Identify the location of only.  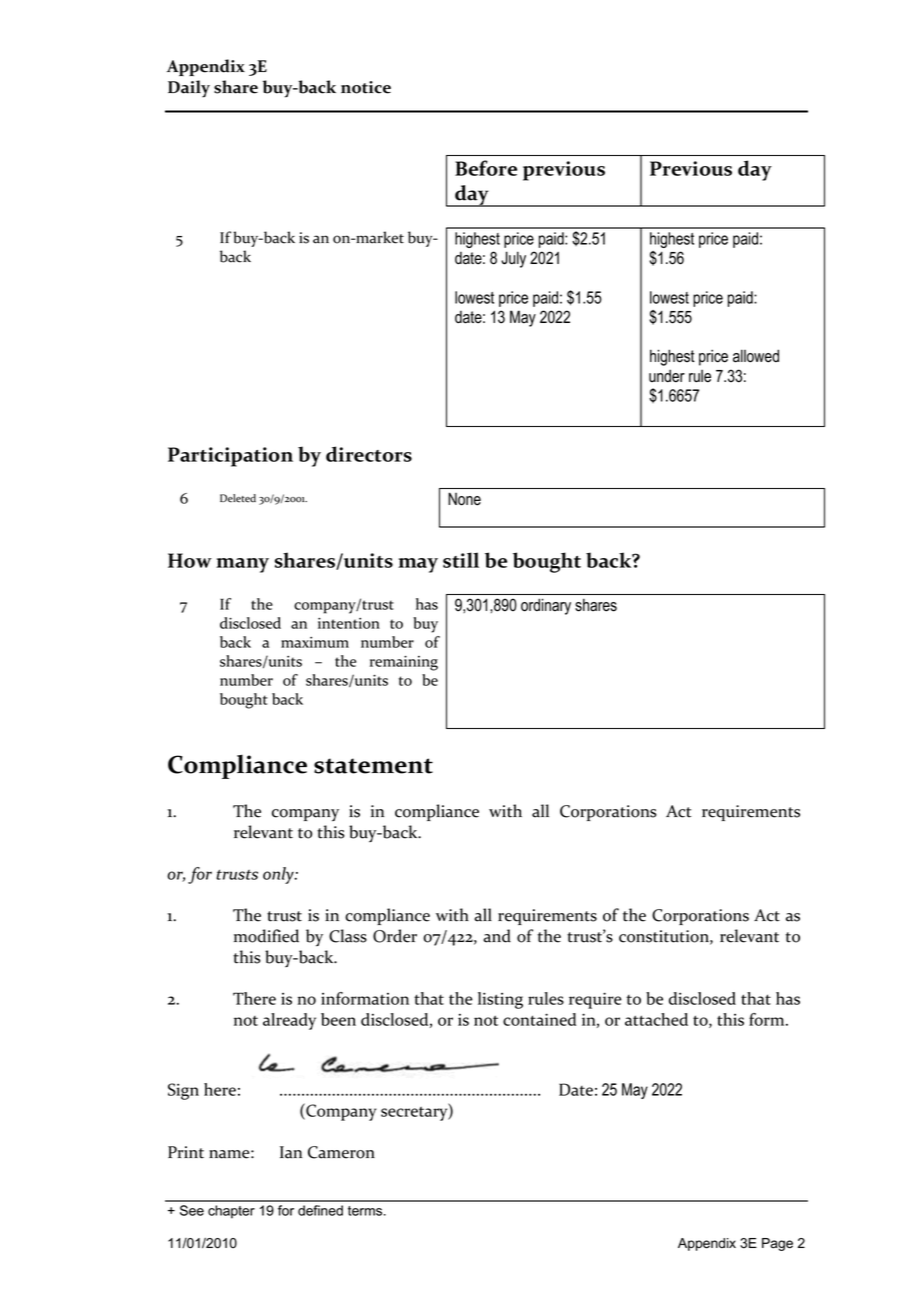
(279, 875).
